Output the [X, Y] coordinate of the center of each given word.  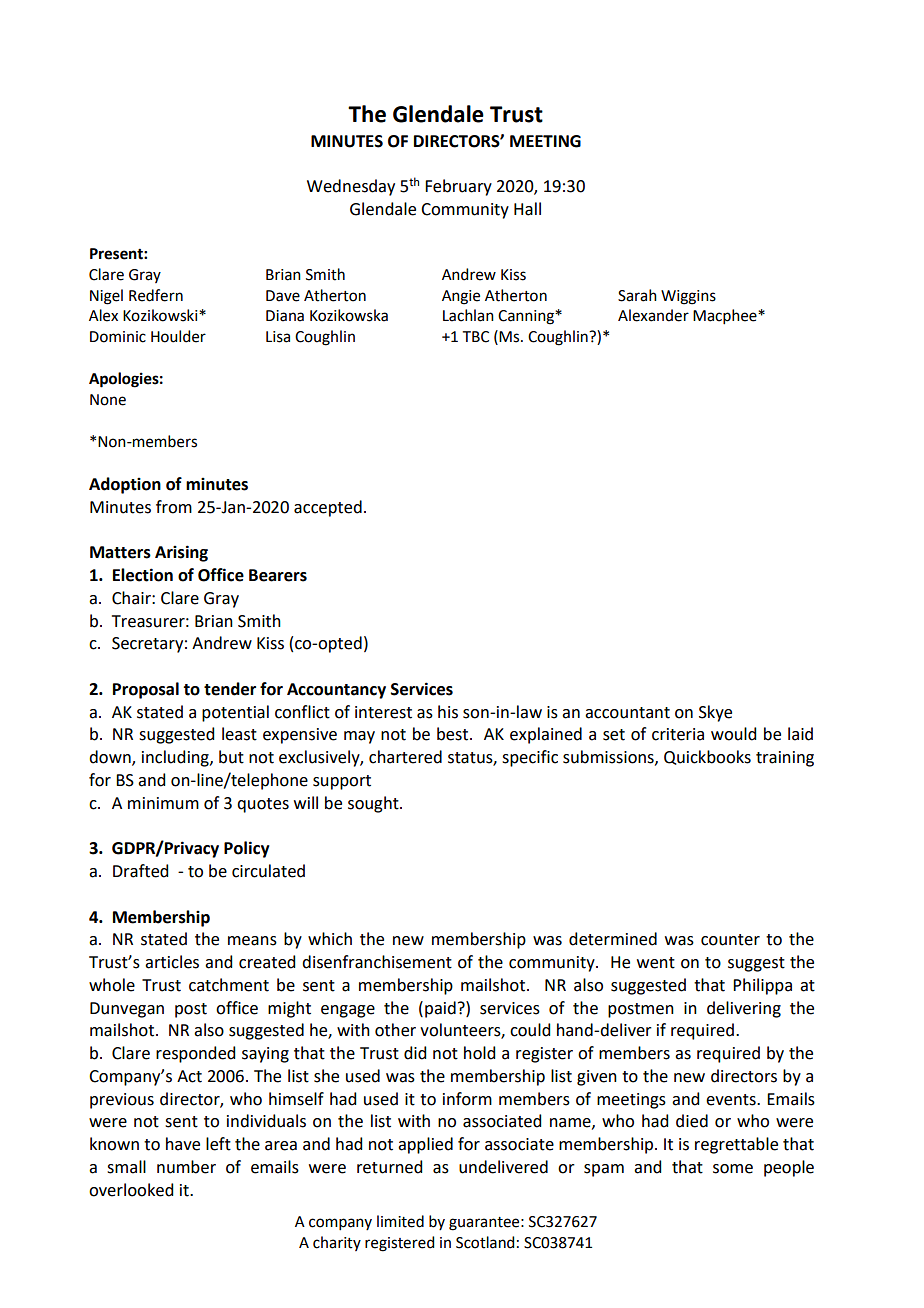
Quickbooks [707, 757]
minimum [163, 803]
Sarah [637, 295]
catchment [229, 985]
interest [383, 712]
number [186, 1167]
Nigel [106, 297]
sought [374, 804]
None [108, 400]
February [458, 187]
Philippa [762, 986]
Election [143, 575]
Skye [715, 713]
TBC [476, 337]
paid [440, 1009]
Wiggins [688, 297]
